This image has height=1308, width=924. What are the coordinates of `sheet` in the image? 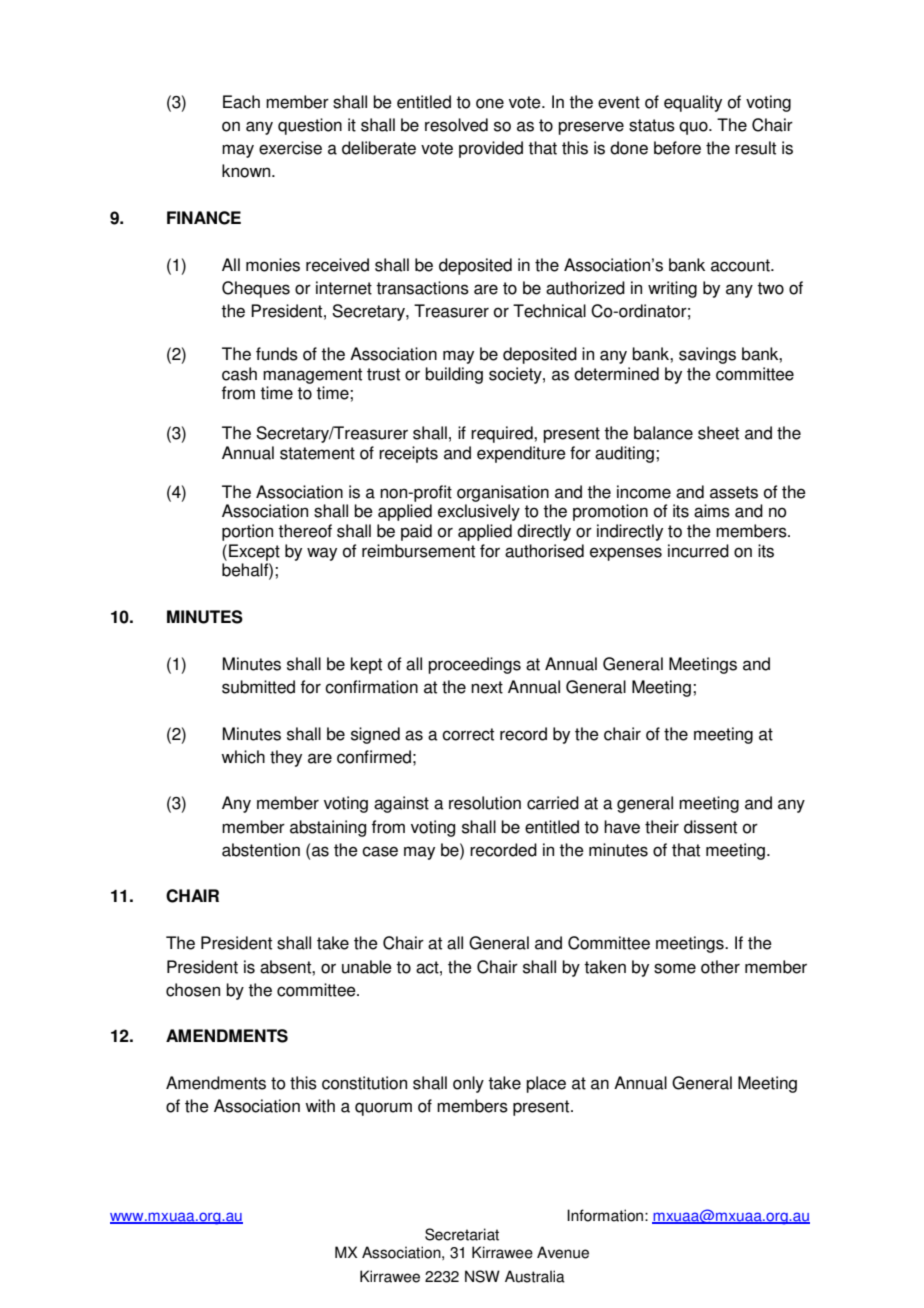 It's located at (718, 433).
